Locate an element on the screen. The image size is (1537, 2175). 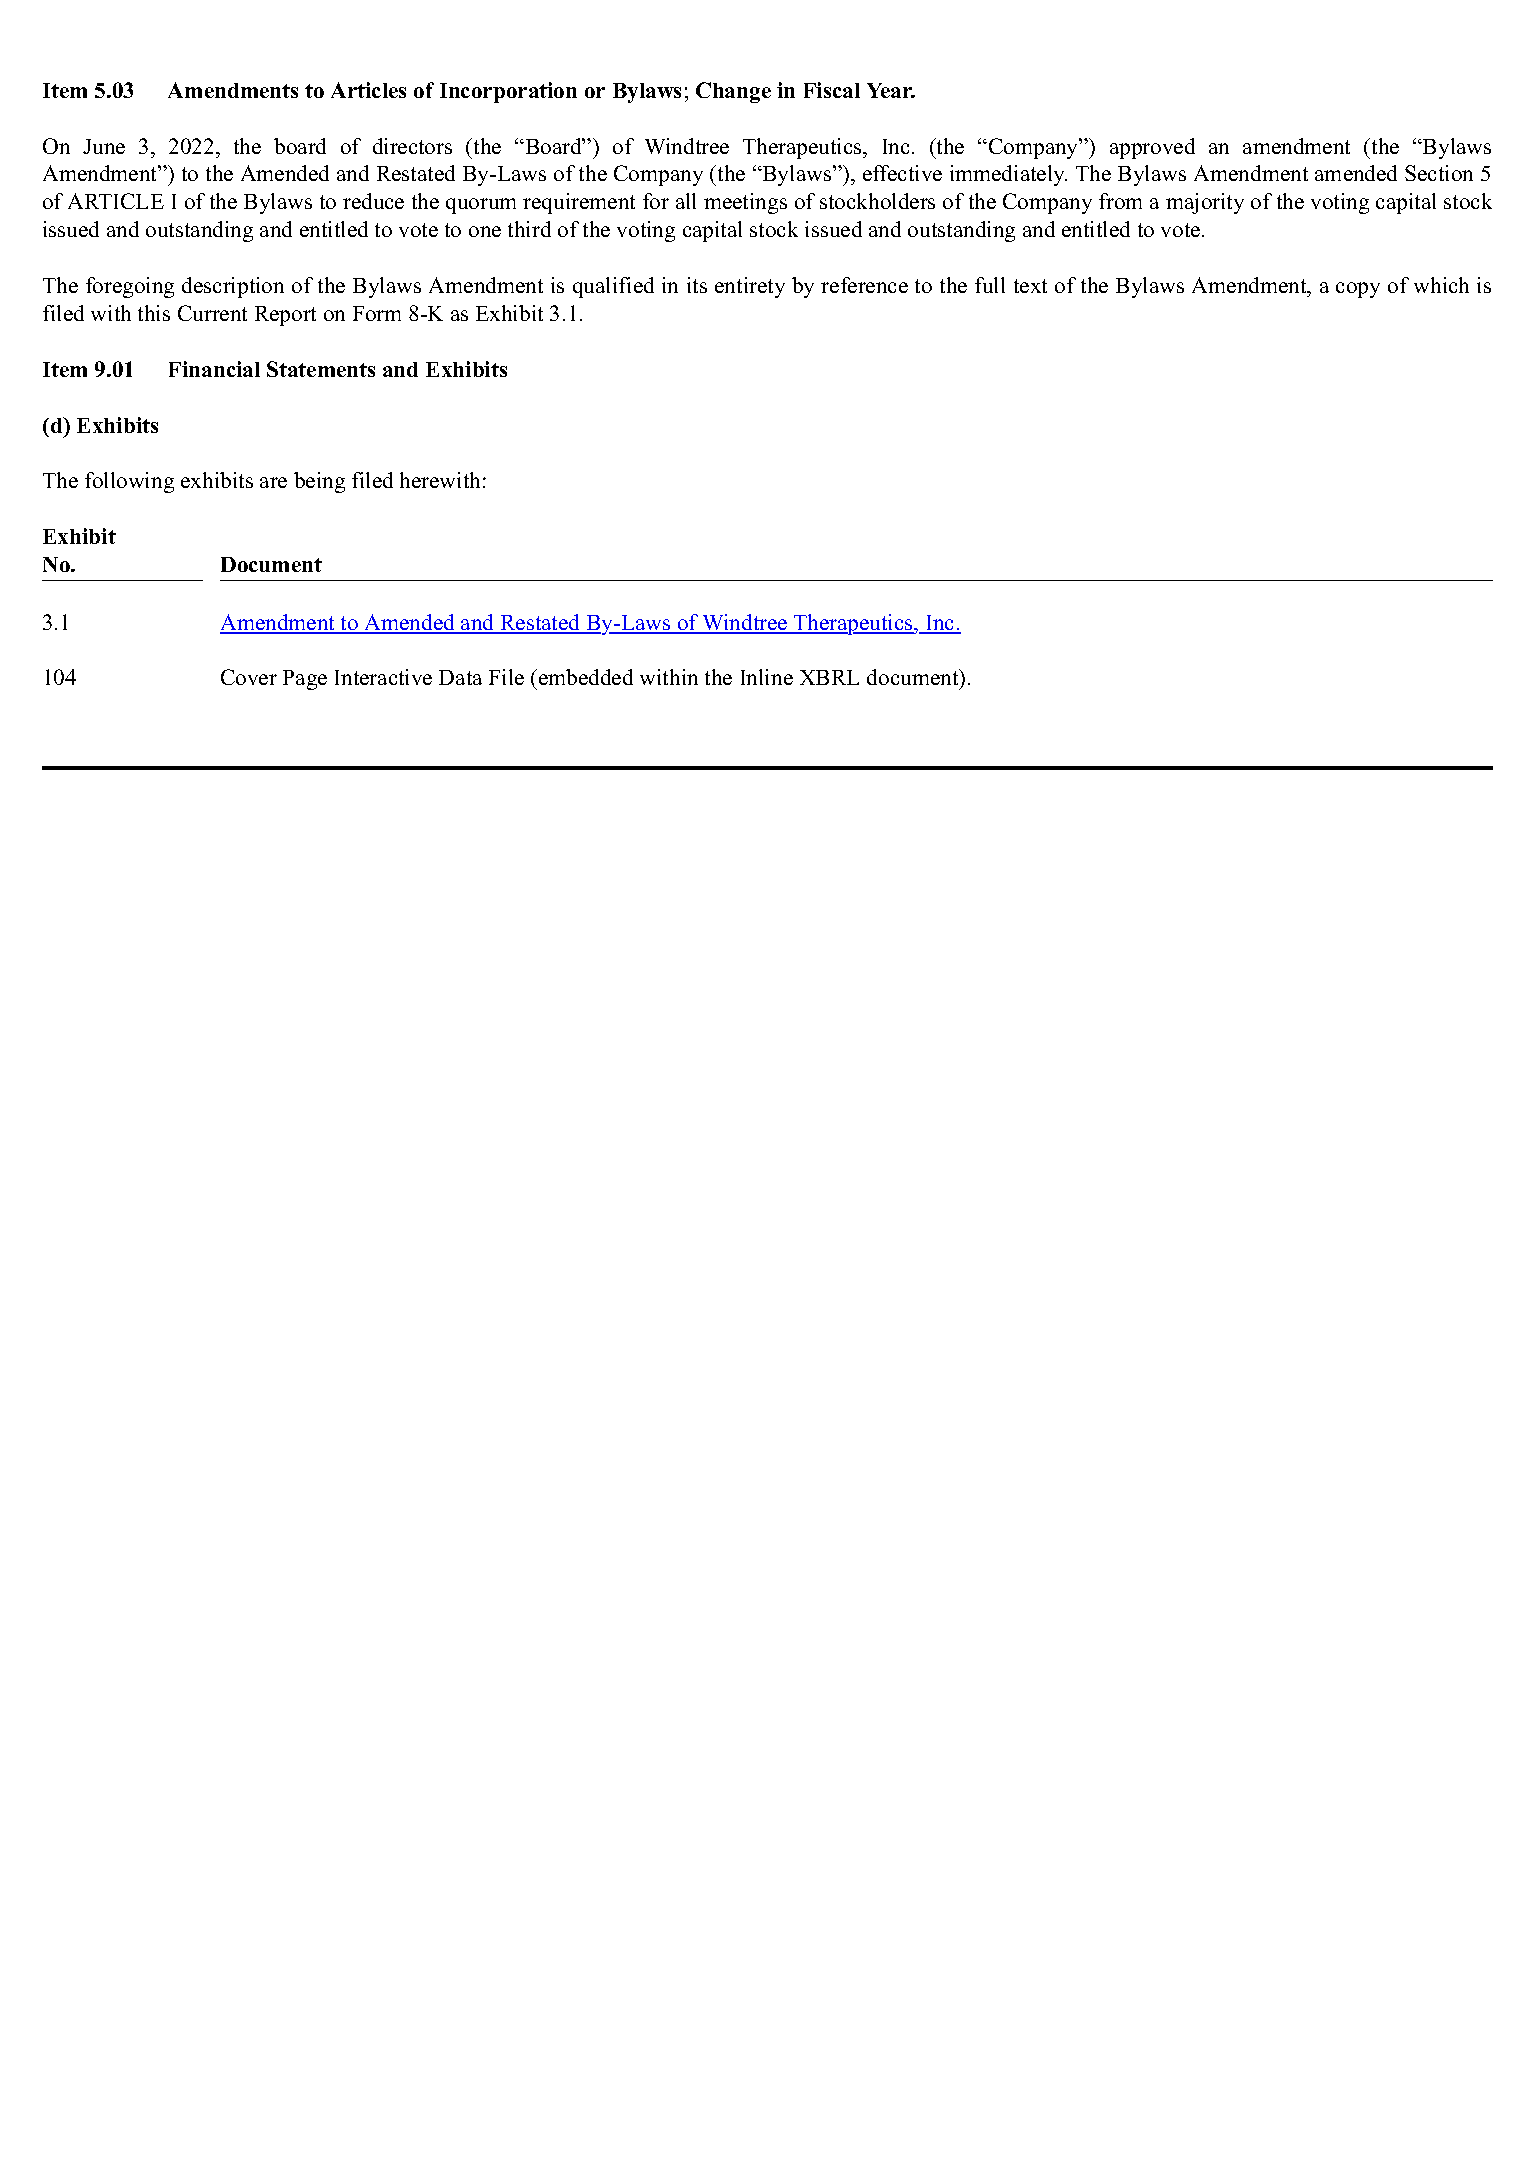
being is located at coordinates (319, 482).
